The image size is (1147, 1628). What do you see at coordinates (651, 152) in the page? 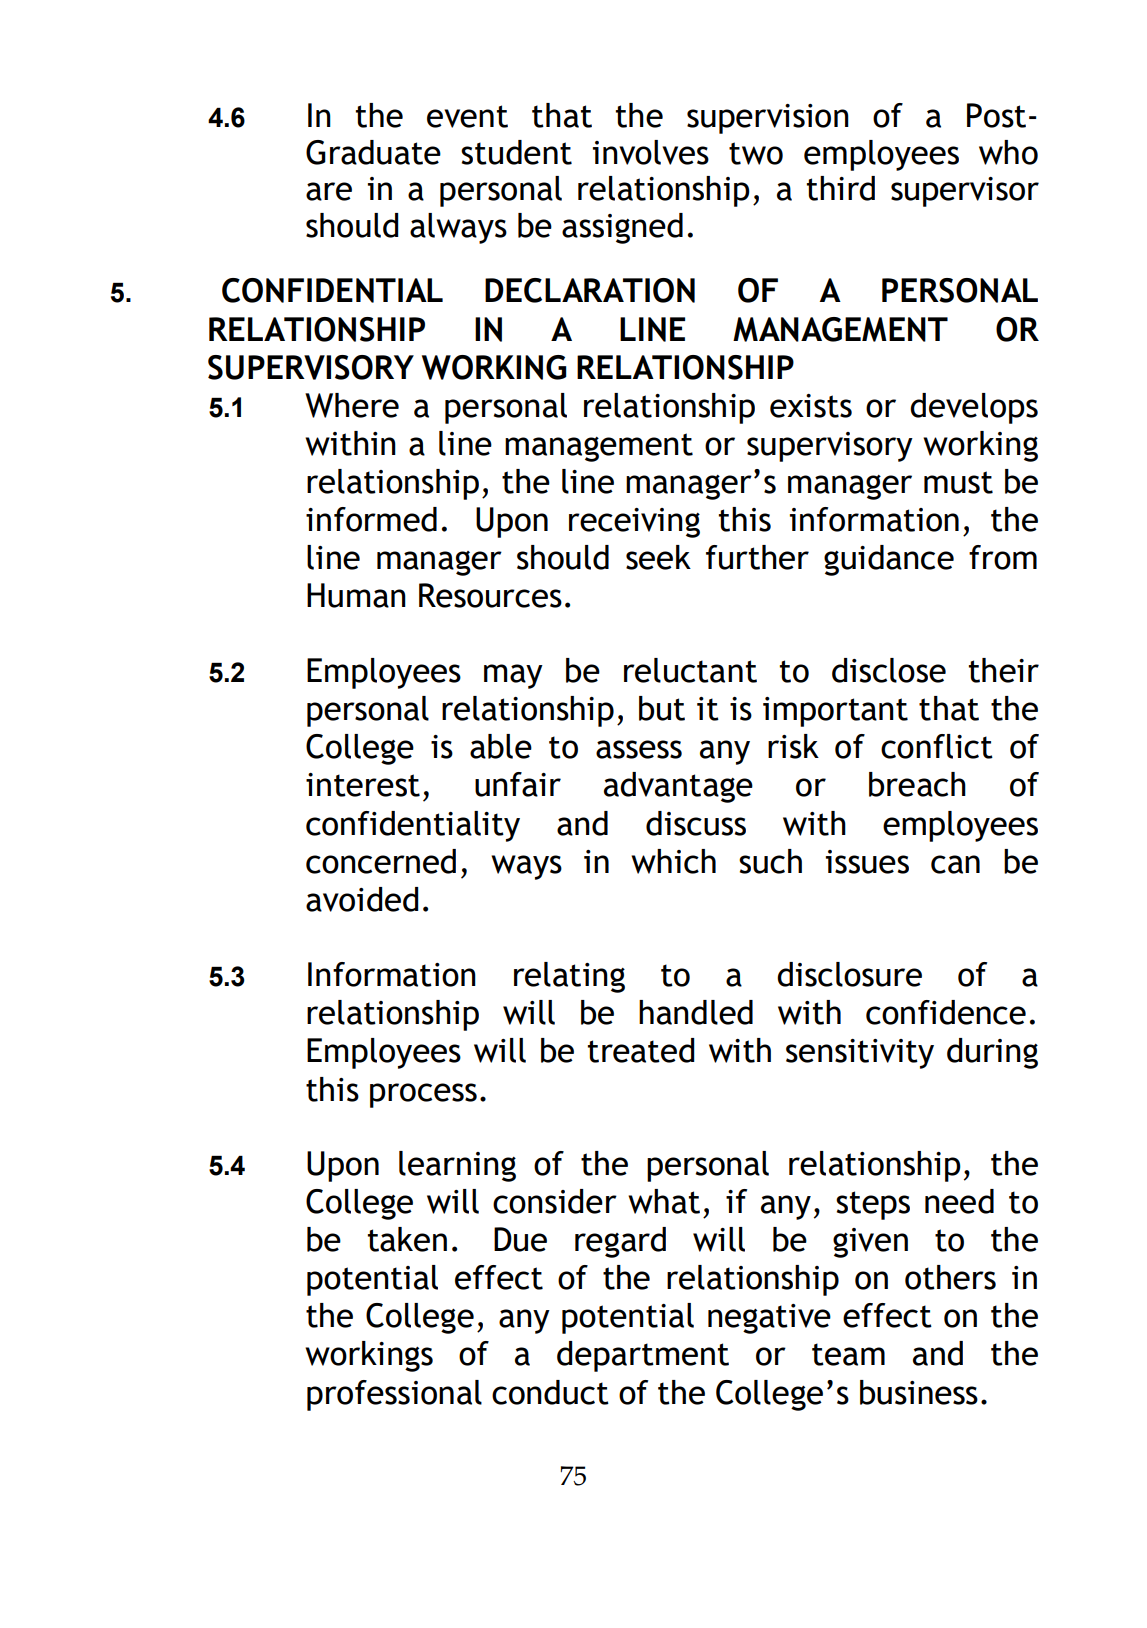
I see `involves` at bounding box center [651, 152].
